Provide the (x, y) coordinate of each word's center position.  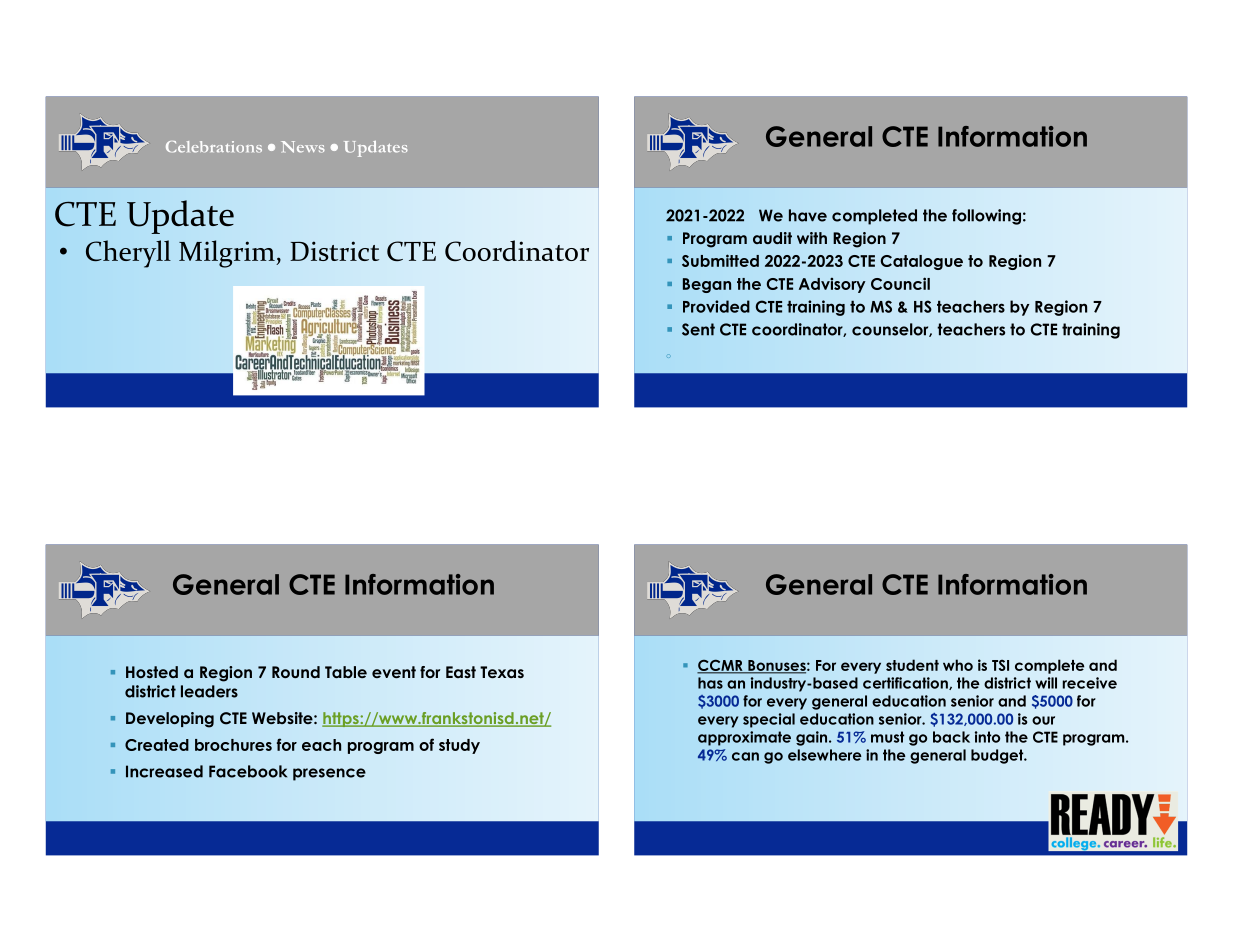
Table (346, 672)
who (958, 665)
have (808, 215)
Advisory (832, 285)
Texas (502, 672)
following (986, 217)
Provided (716, 306)
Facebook (248, 771)
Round (296, 672)
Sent (698, 329)
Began (707, 285)
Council (900, 283)
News (303, 147)
